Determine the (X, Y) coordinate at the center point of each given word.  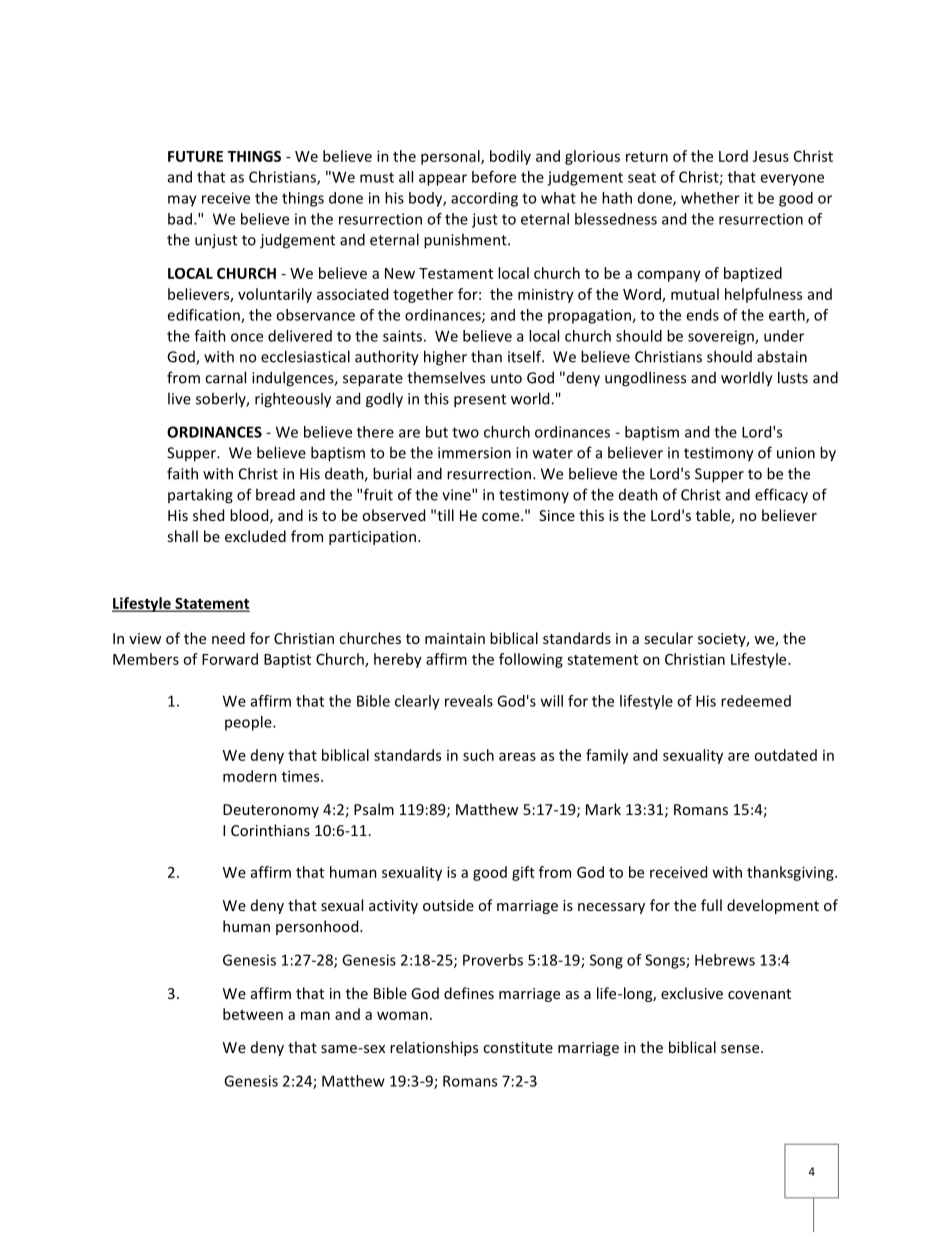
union (796, 453)
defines (469, 993)
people (249, 723)
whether (710, 198)
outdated (785, 755)
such (478, 755)
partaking (200, 496)
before (494, 177)
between (253, 1014)
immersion (474, 453)
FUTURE (195, 156)
